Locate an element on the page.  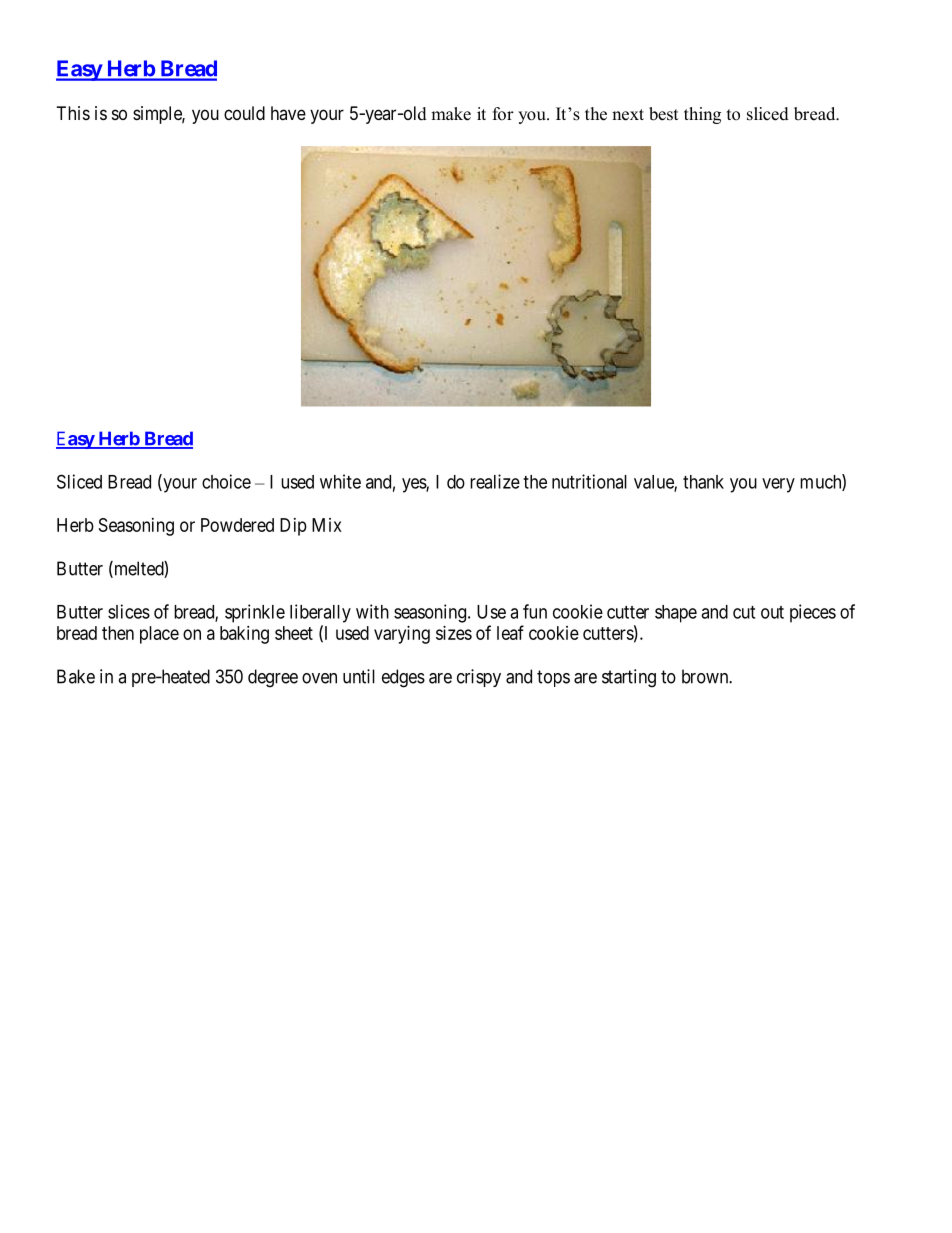
white is located at coordinates (340, 481).
